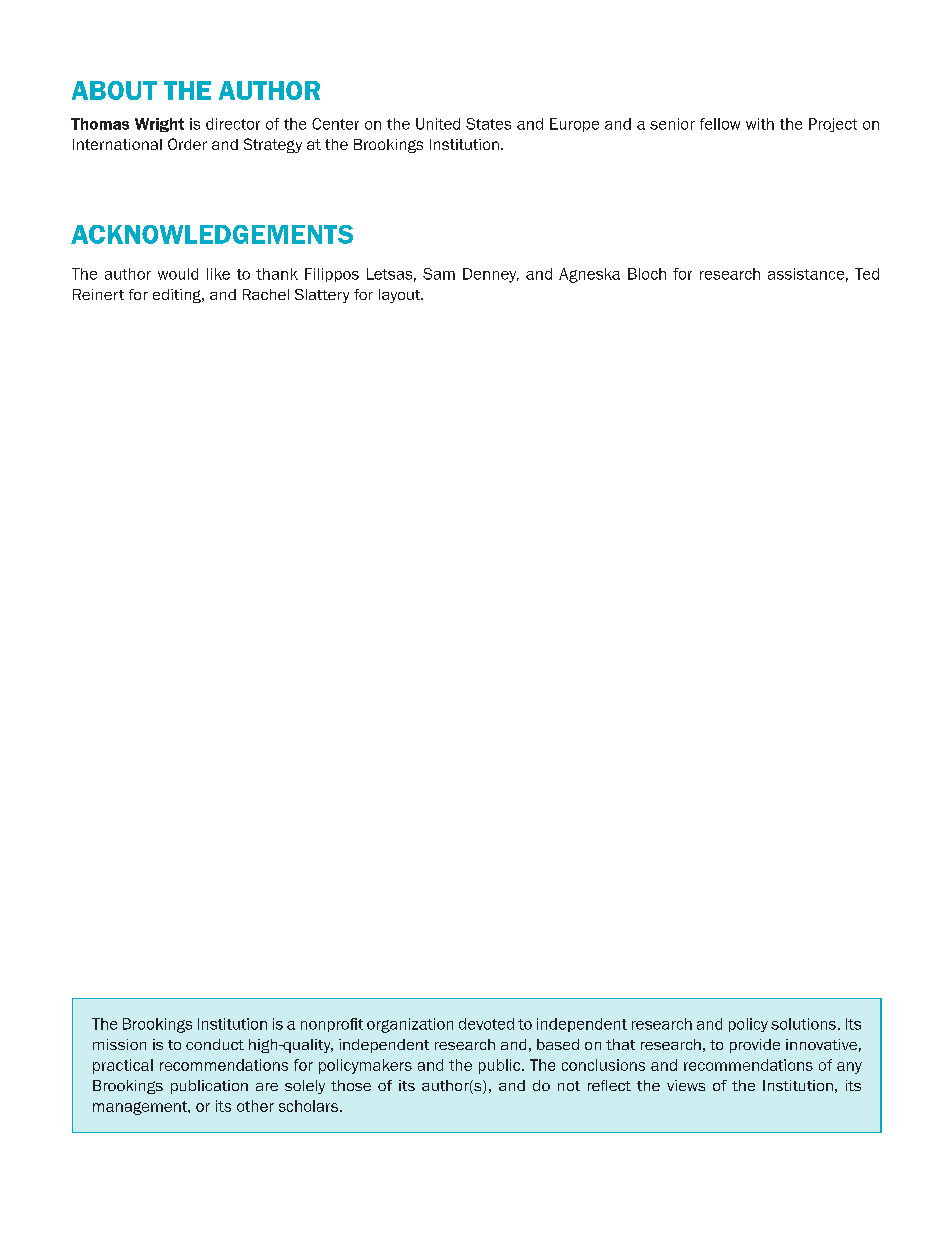 The image size is (952, 1233). Describe the element at coordinates (760, 124) in the image. I see `with` at that location.
